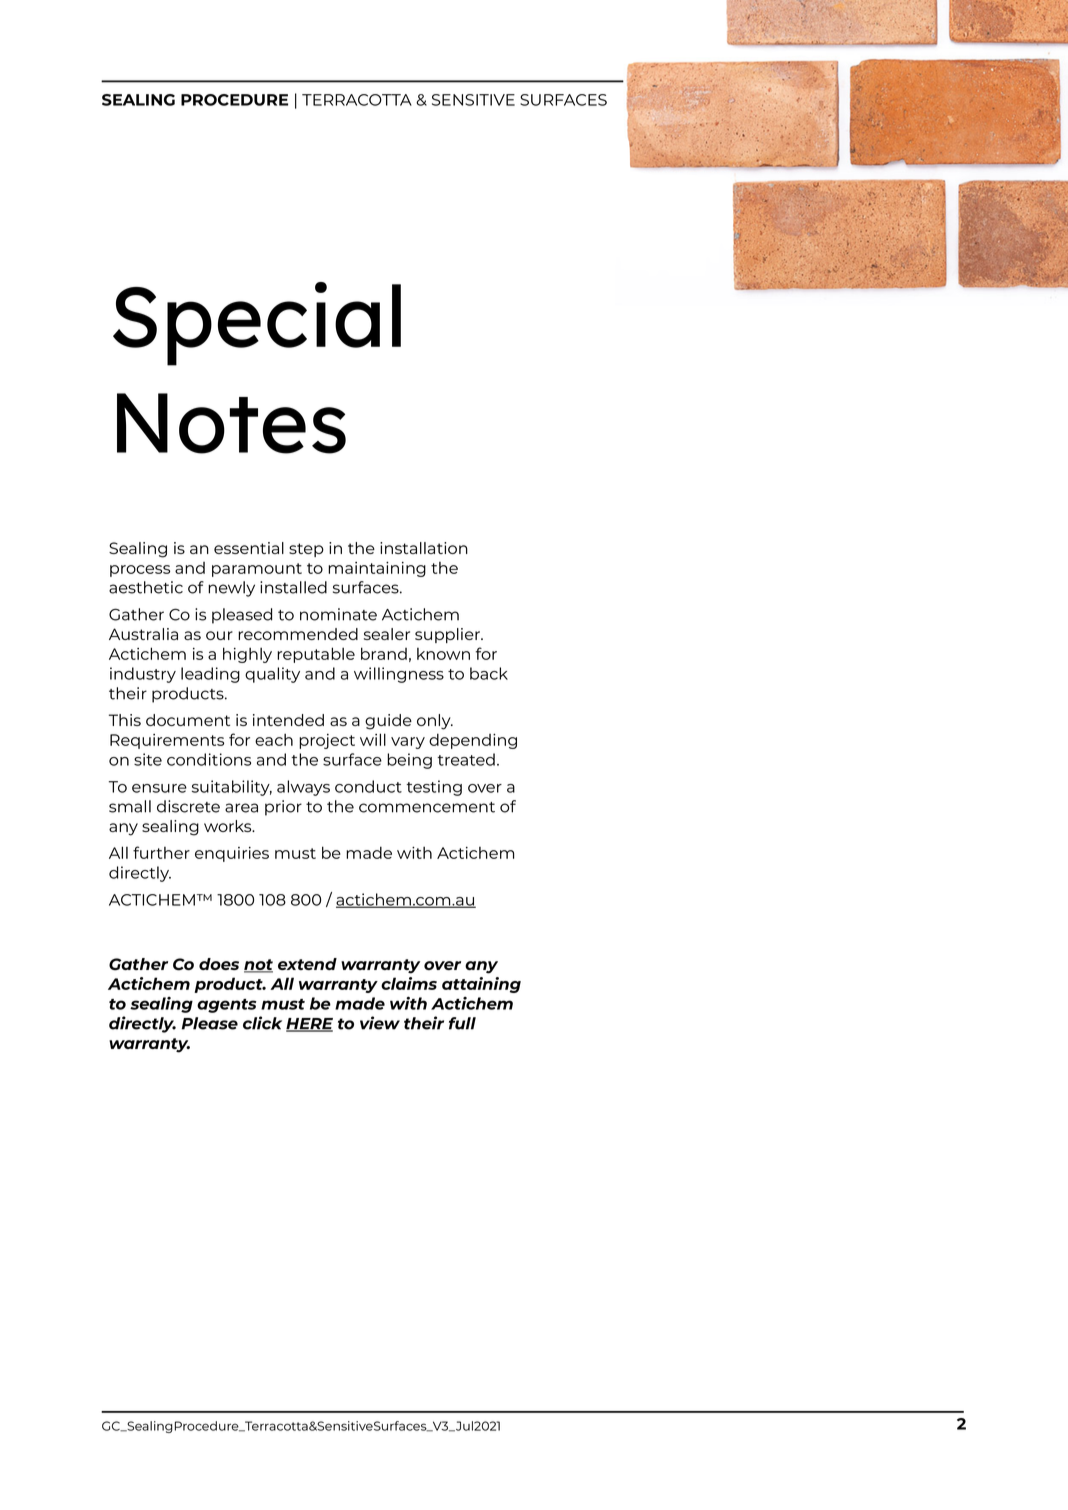 The image size is (1068, 1510). What do you see at coordinates (316, 655) in the screenshot?
I see `reputable` at bounding box center [316, 655].
